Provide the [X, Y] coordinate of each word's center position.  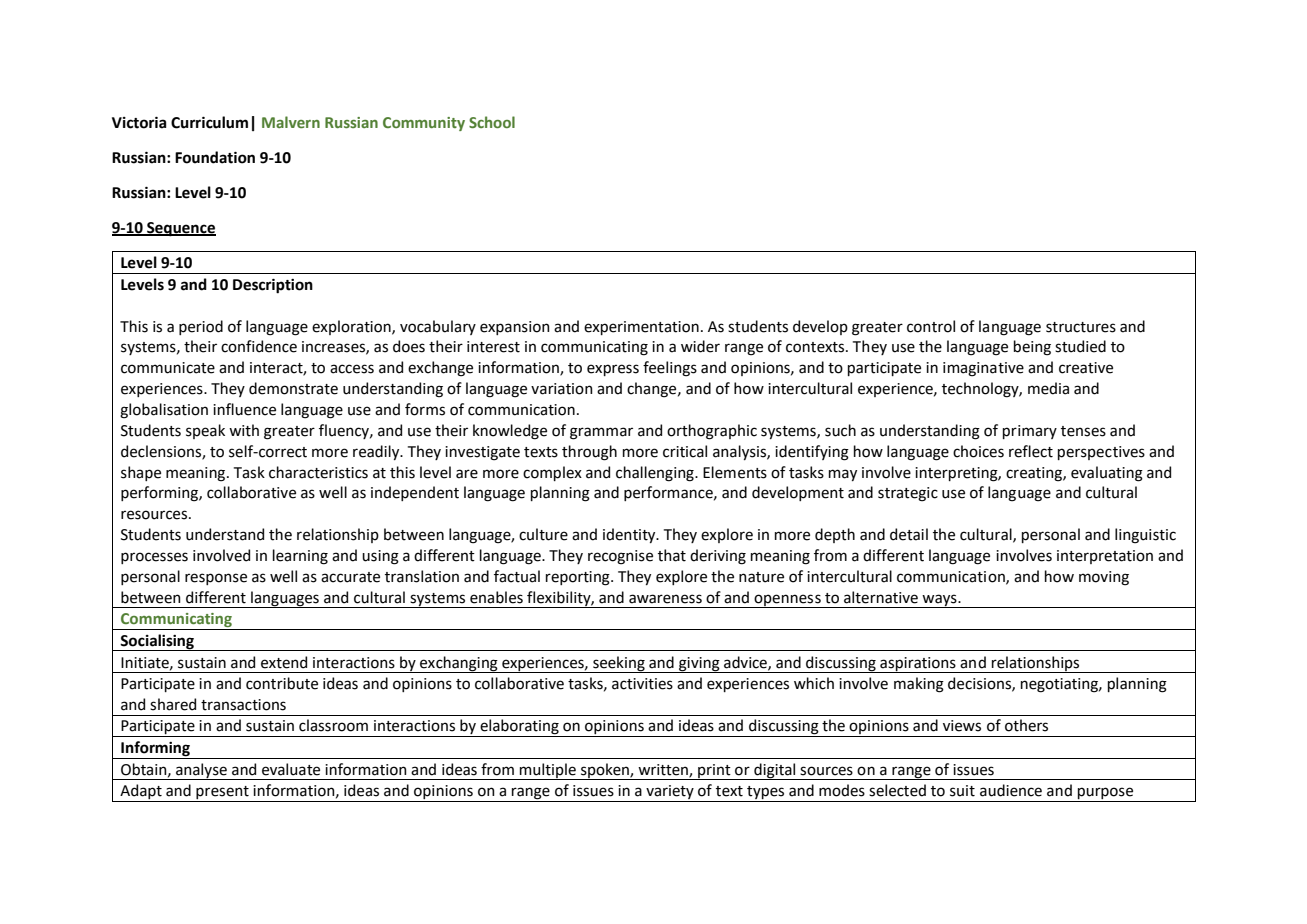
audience [1011, 790]
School [492, 122]
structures [1081, 327]
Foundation [215, 157]
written [664, 771]
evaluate [291, 769]
